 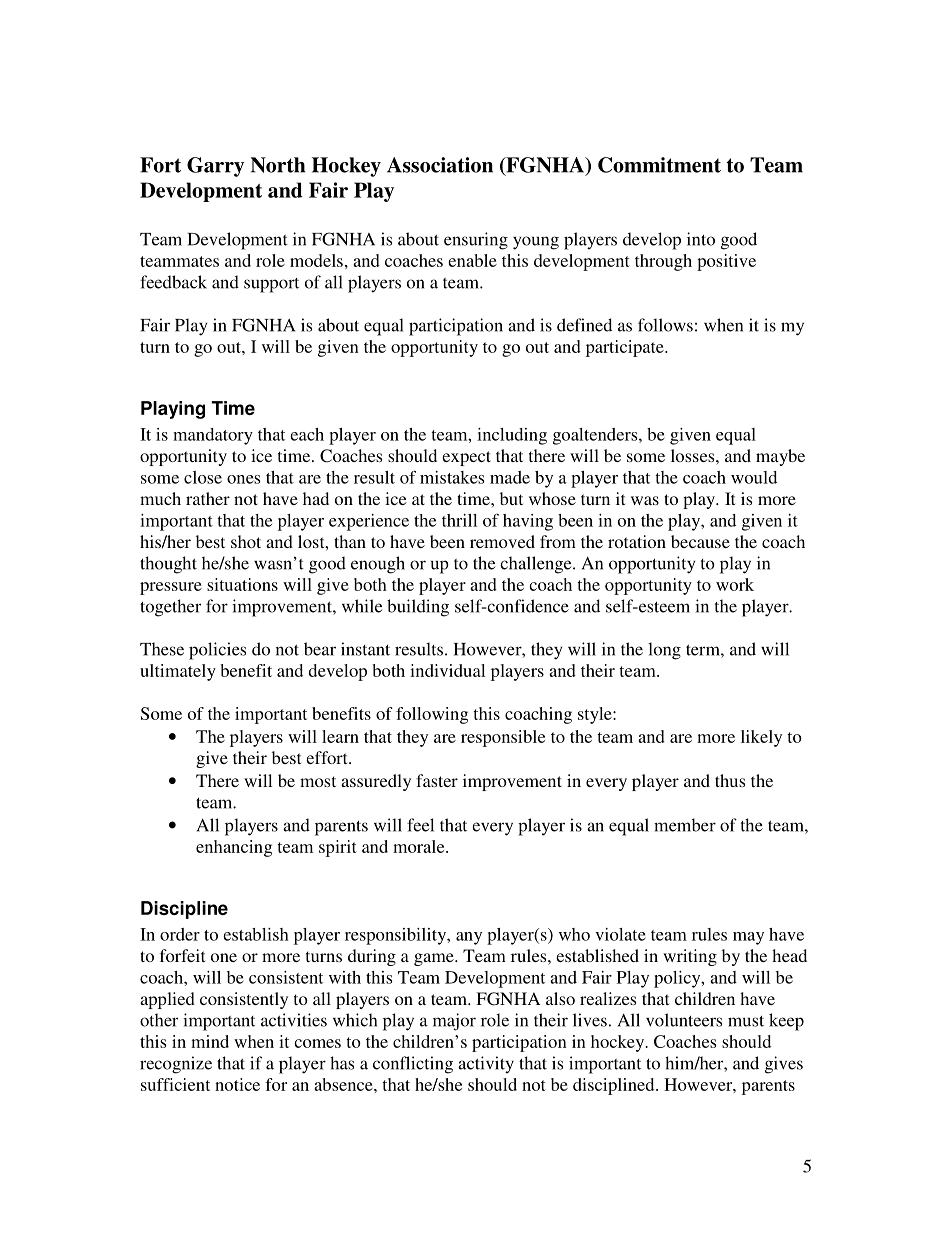 I want to click on mistakes, so click(x=452, y=477).
